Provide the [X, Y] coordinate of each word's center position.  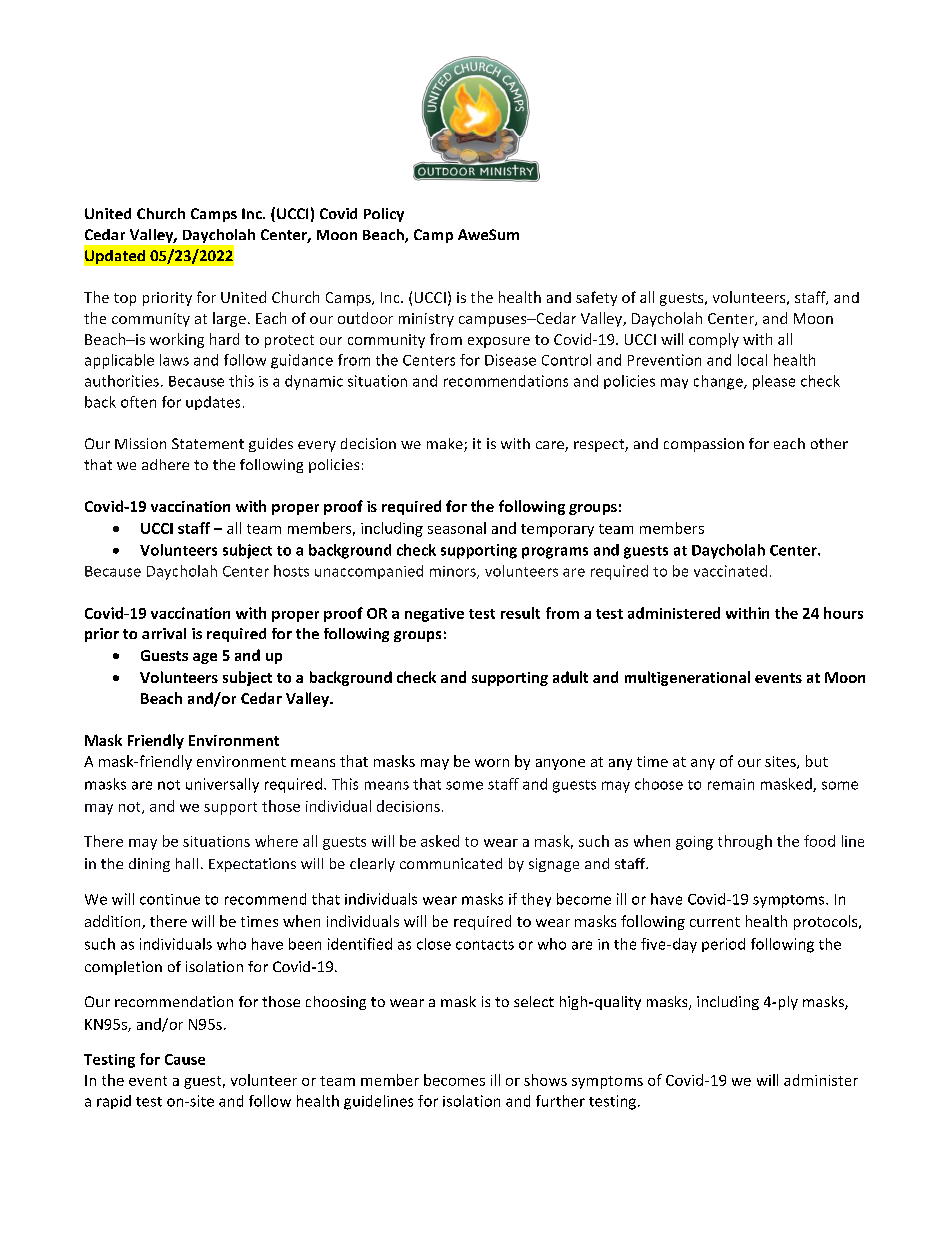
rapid [114, 1102]
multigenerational [687, 678]
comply [714, 340]
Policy [384, 215]
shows [545, 1080]
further [560, 1101]
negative [434, 615]
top [125, 299]
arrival [164, 633]
